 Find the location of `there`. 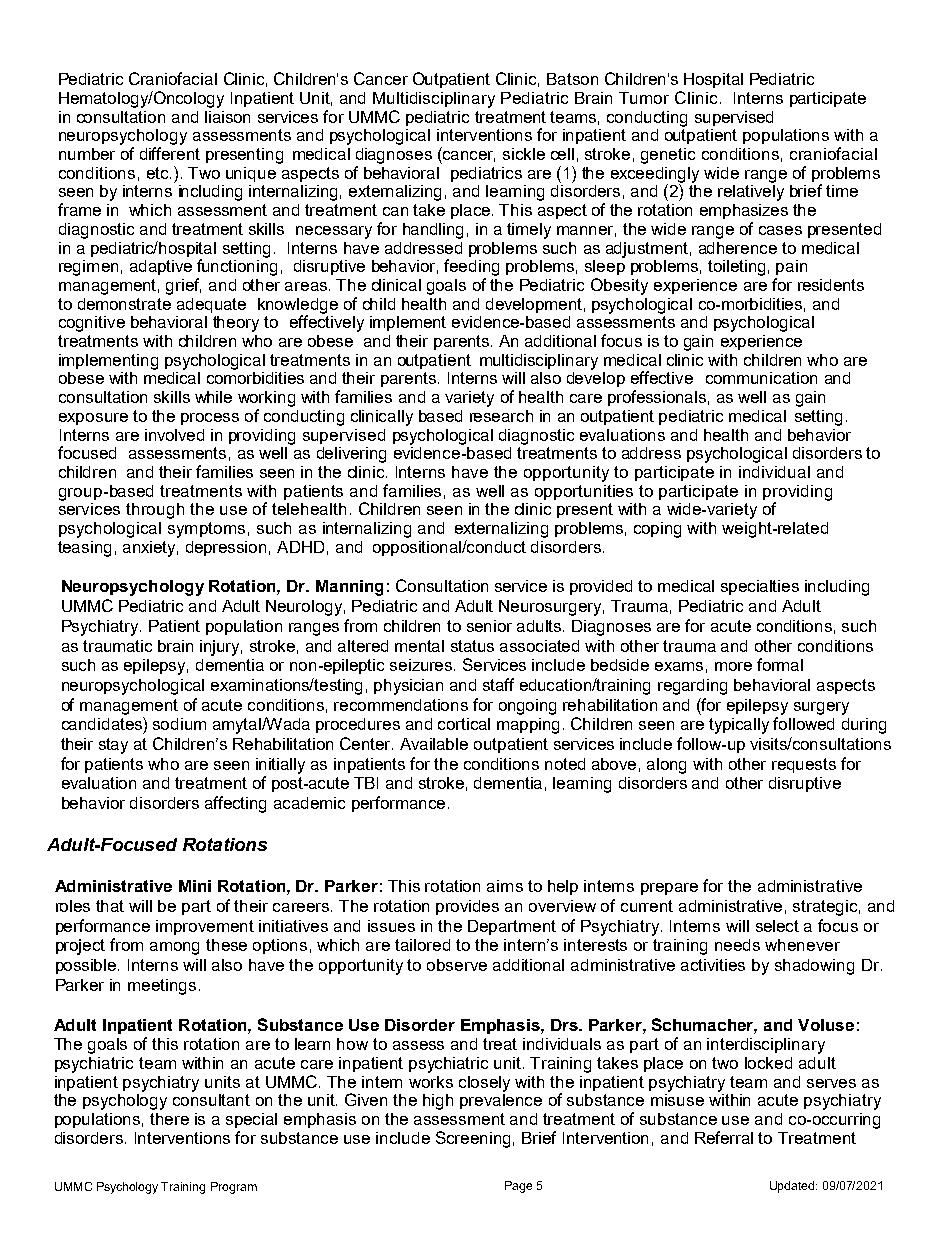

there is located at coordinates (169, 1119).
